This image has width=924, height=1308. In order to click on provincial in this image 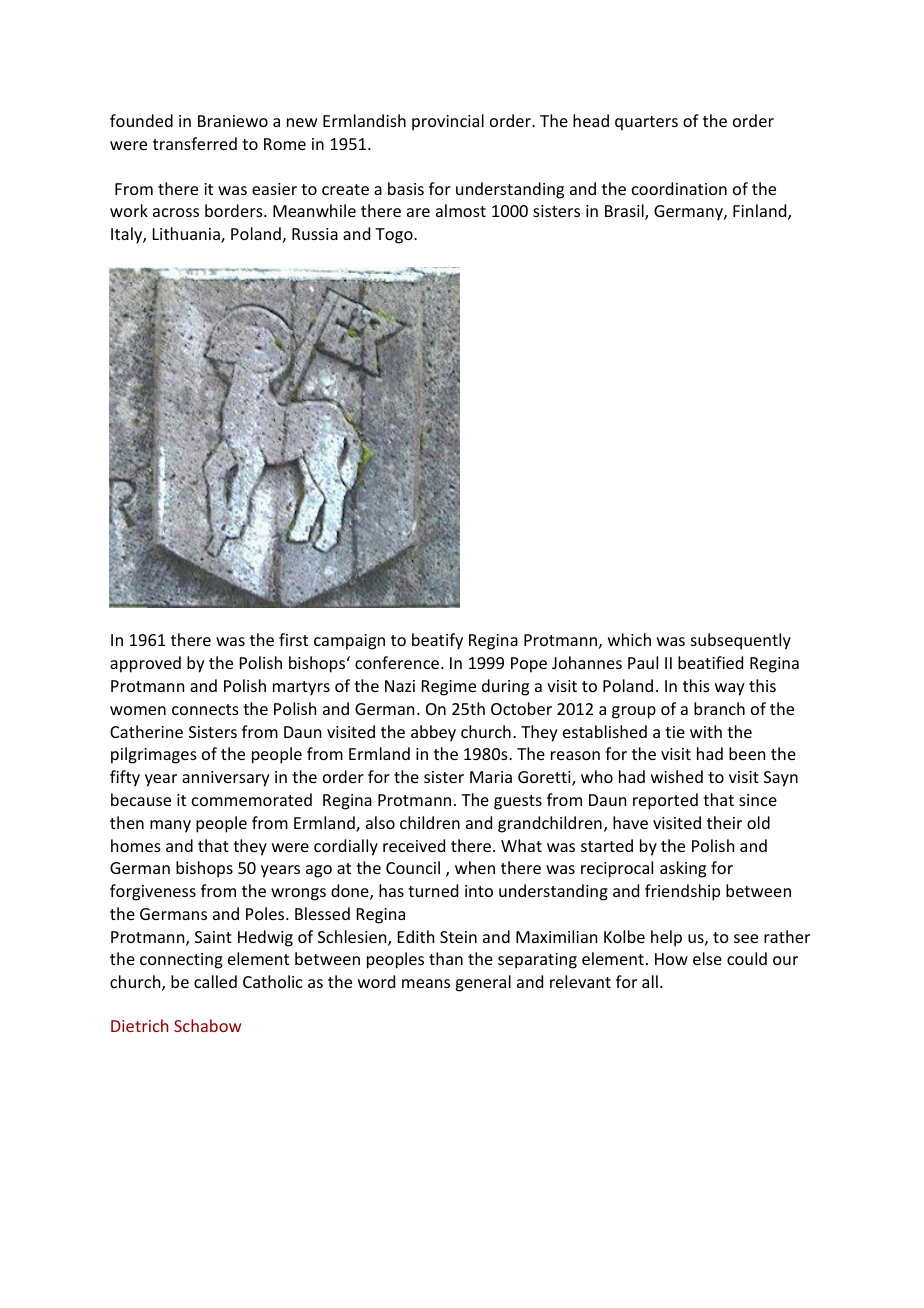, I will do `click(448, 122)`.
